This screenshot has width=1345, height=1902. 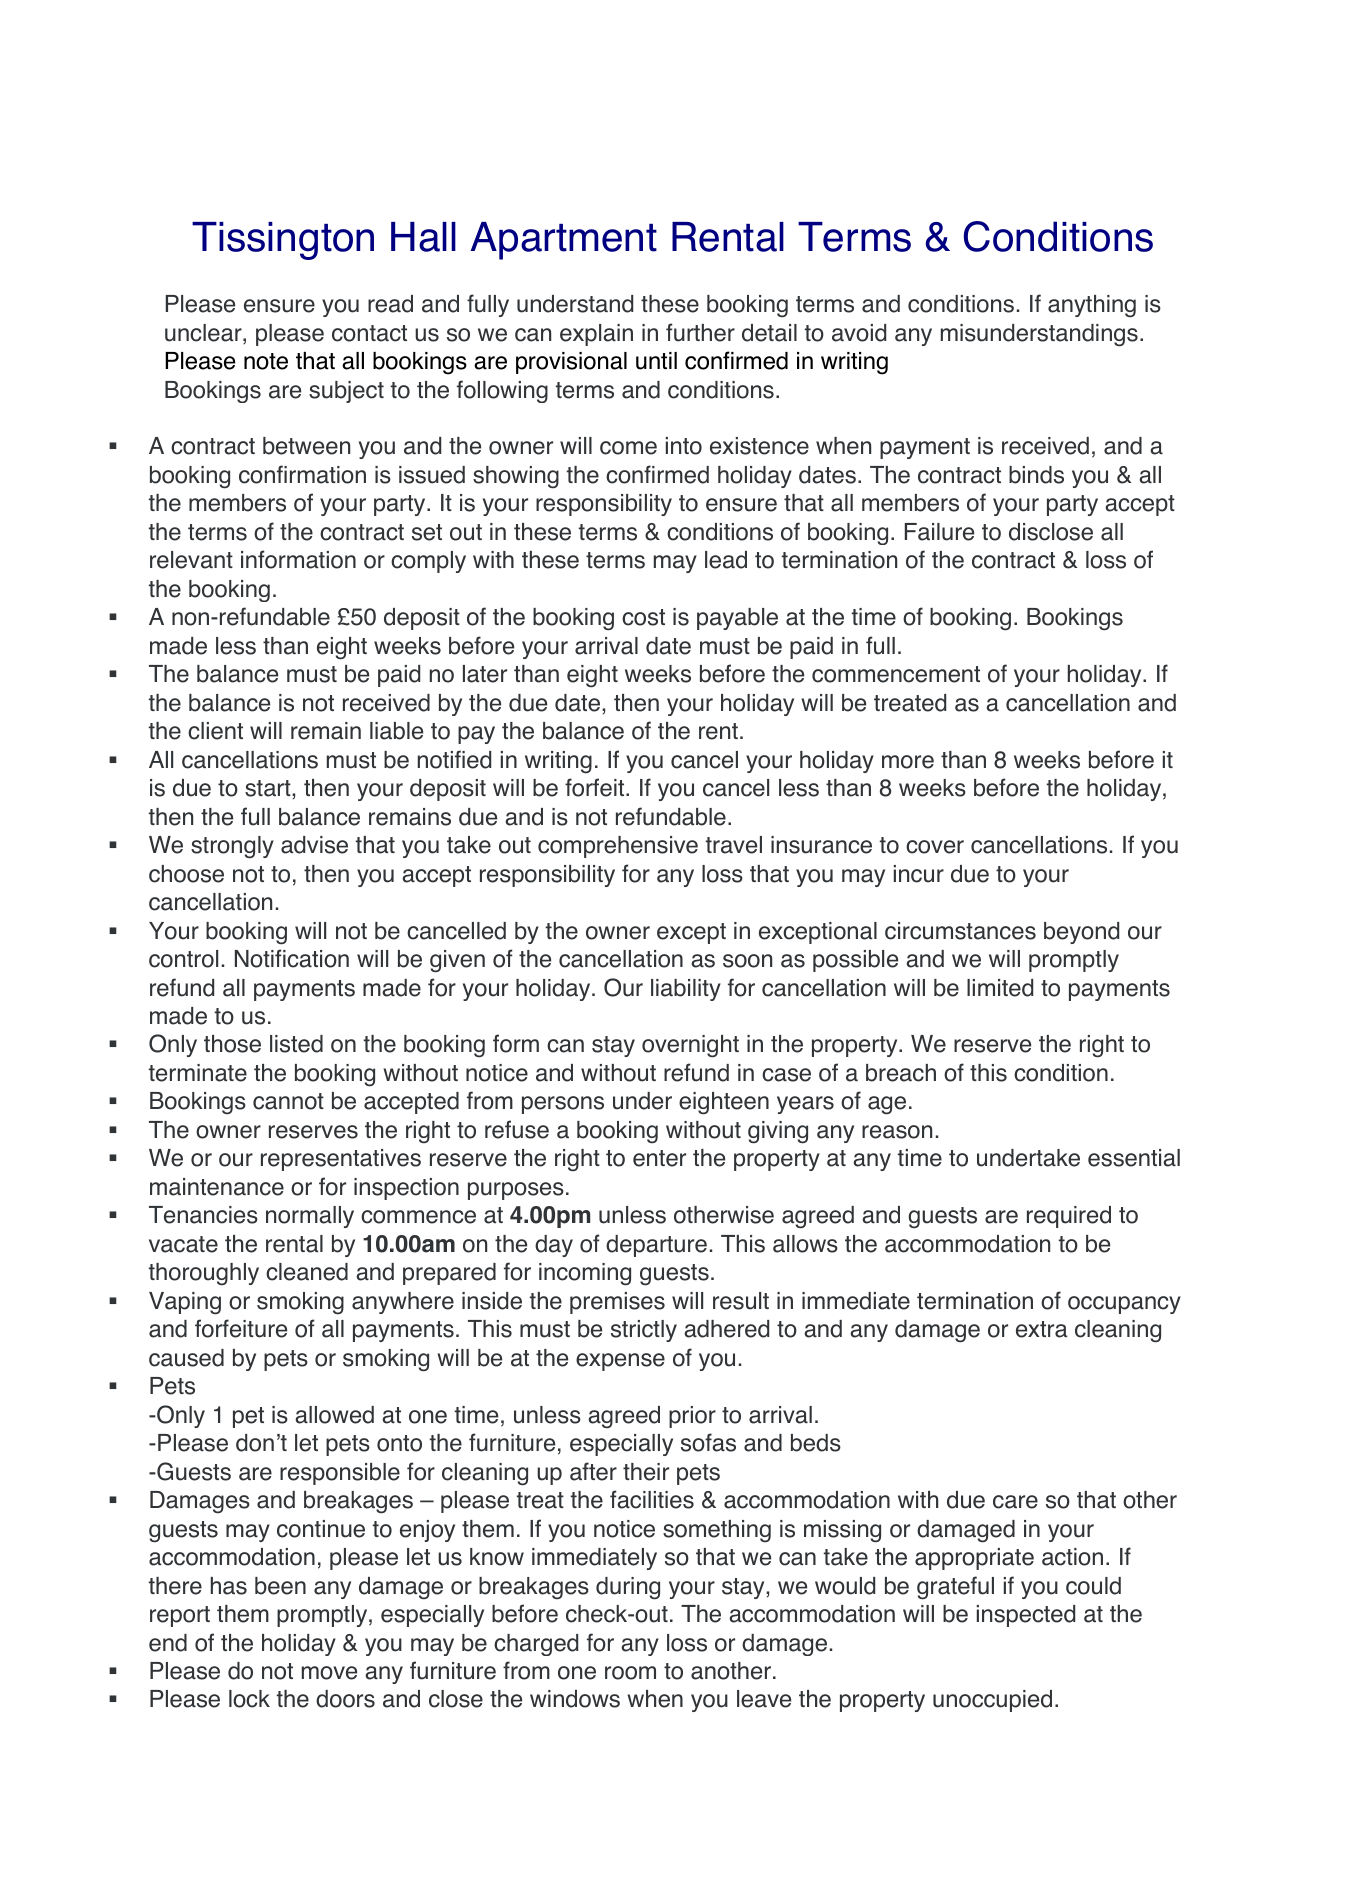 What do you see at coordinates (329, 1673) in the screenshot?
I see `move` at bounding box center [329, 1673].
